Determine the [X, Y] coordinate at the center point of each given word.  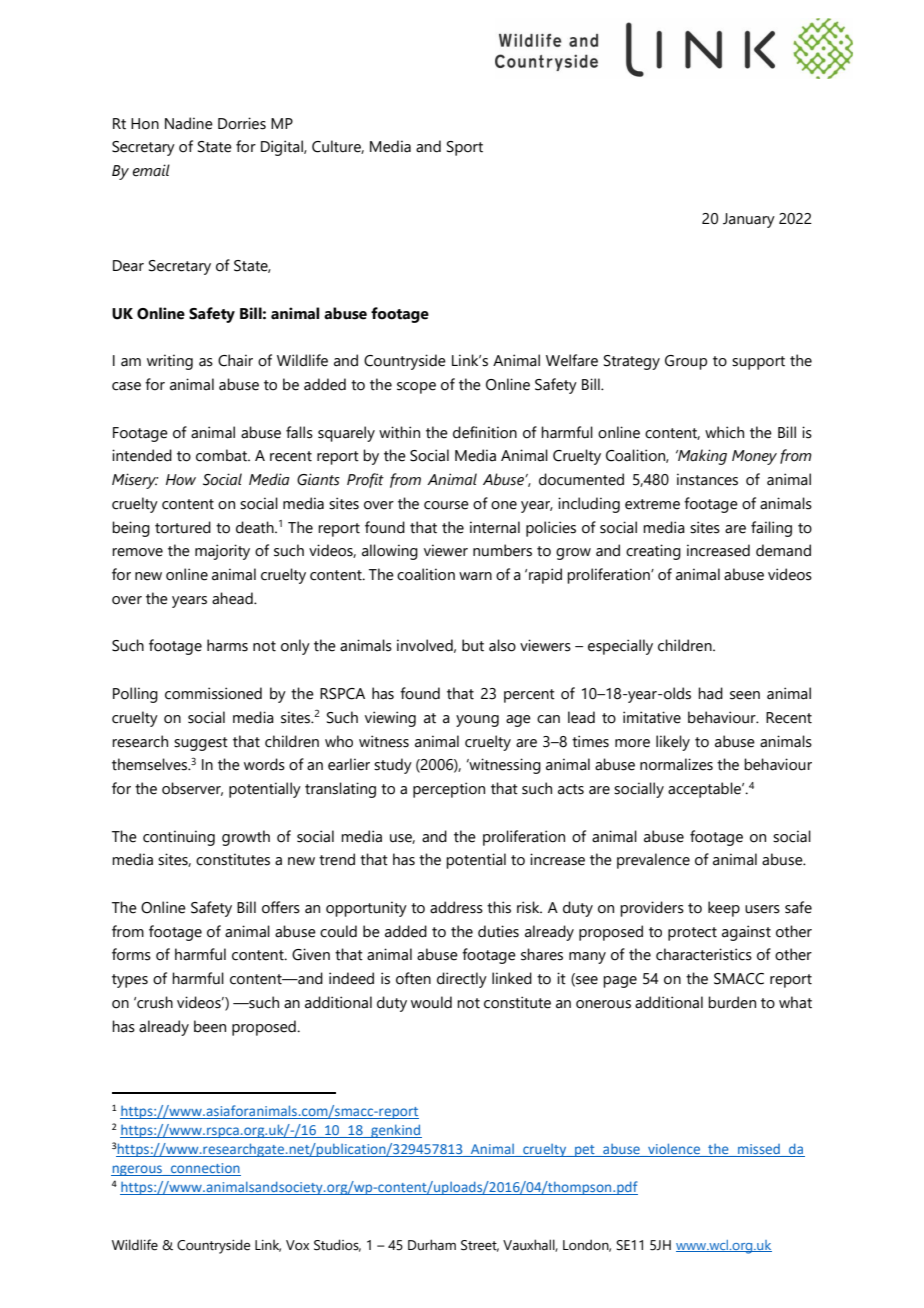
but [473, 645]
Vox [297, 1245]
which [724, 432]
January [749, 220]
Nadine [189, 123]
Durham [432, 1245]
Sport [465, 148]
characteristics [704, 954]
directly [462, 980]
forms [131, 954]
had [710, 693]
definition [485, 432]
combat [222, 455]
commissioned [213, 693]
